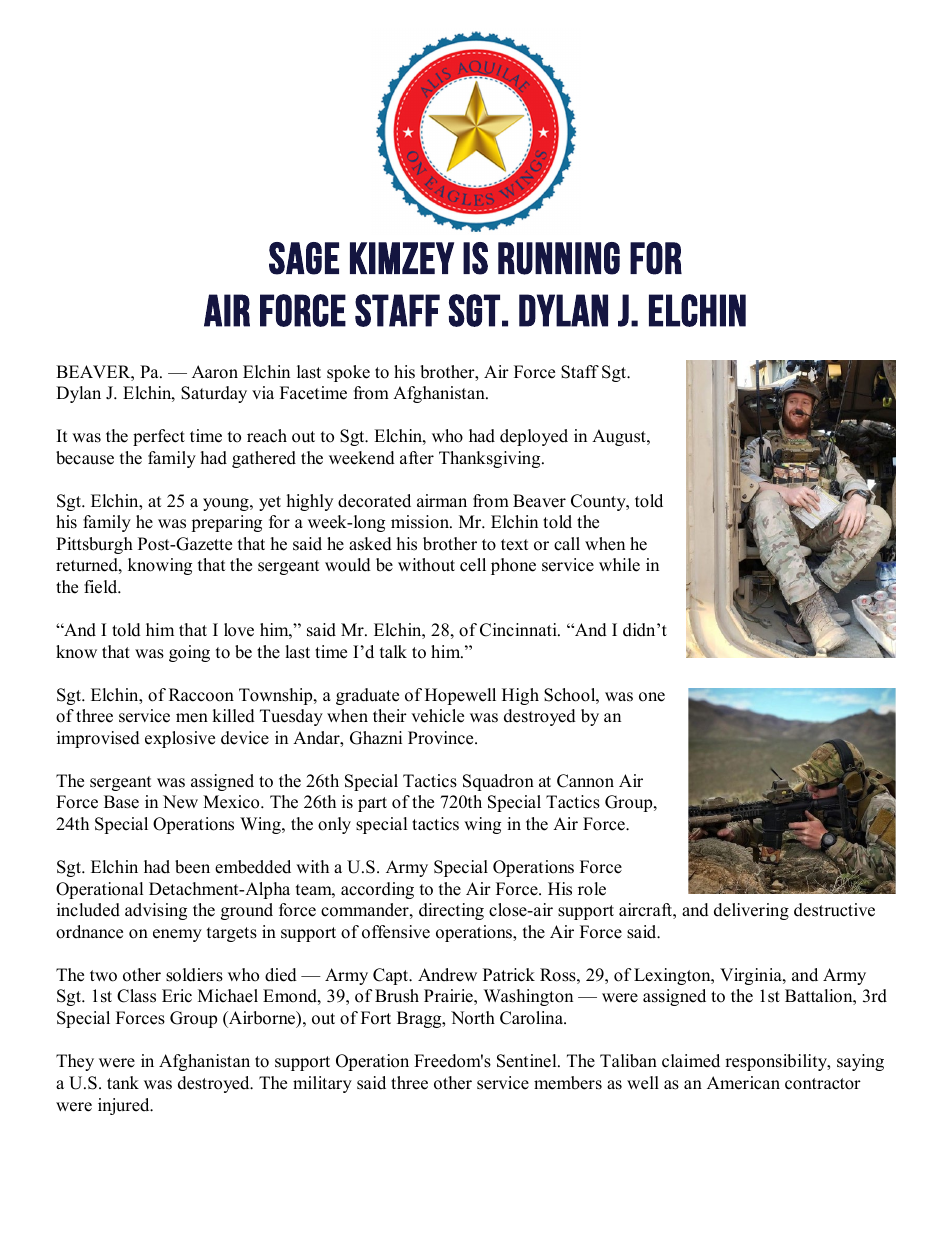 This screenshot has width=952, height=1233. I want to click on Sage, so click(304, 258).
